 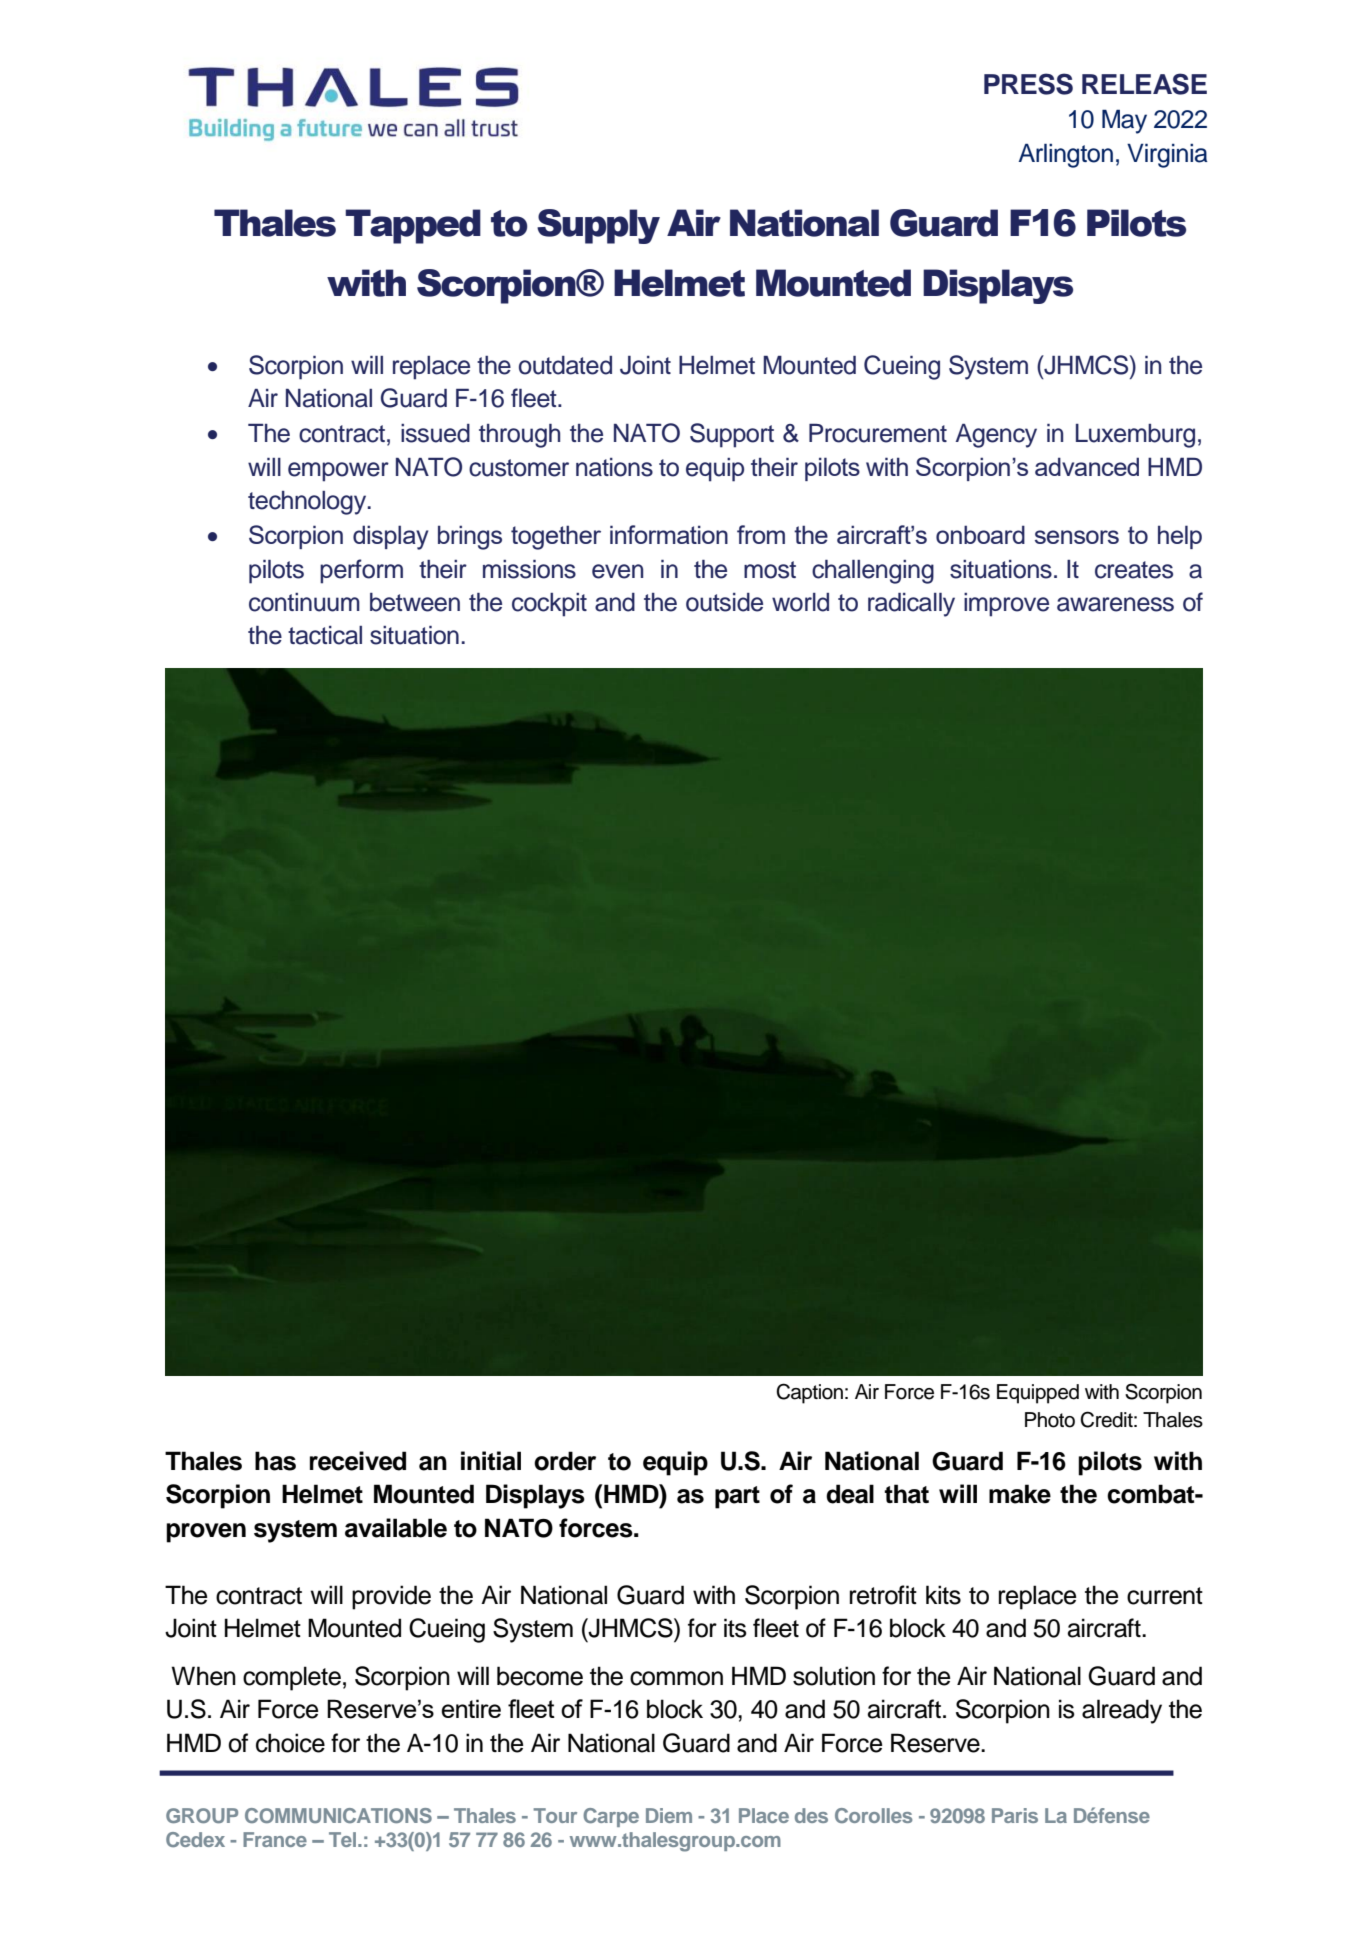 What do you see at coordinates (413, 226) in the page?
I see `Tapped` at bounding box center [413, 226].
